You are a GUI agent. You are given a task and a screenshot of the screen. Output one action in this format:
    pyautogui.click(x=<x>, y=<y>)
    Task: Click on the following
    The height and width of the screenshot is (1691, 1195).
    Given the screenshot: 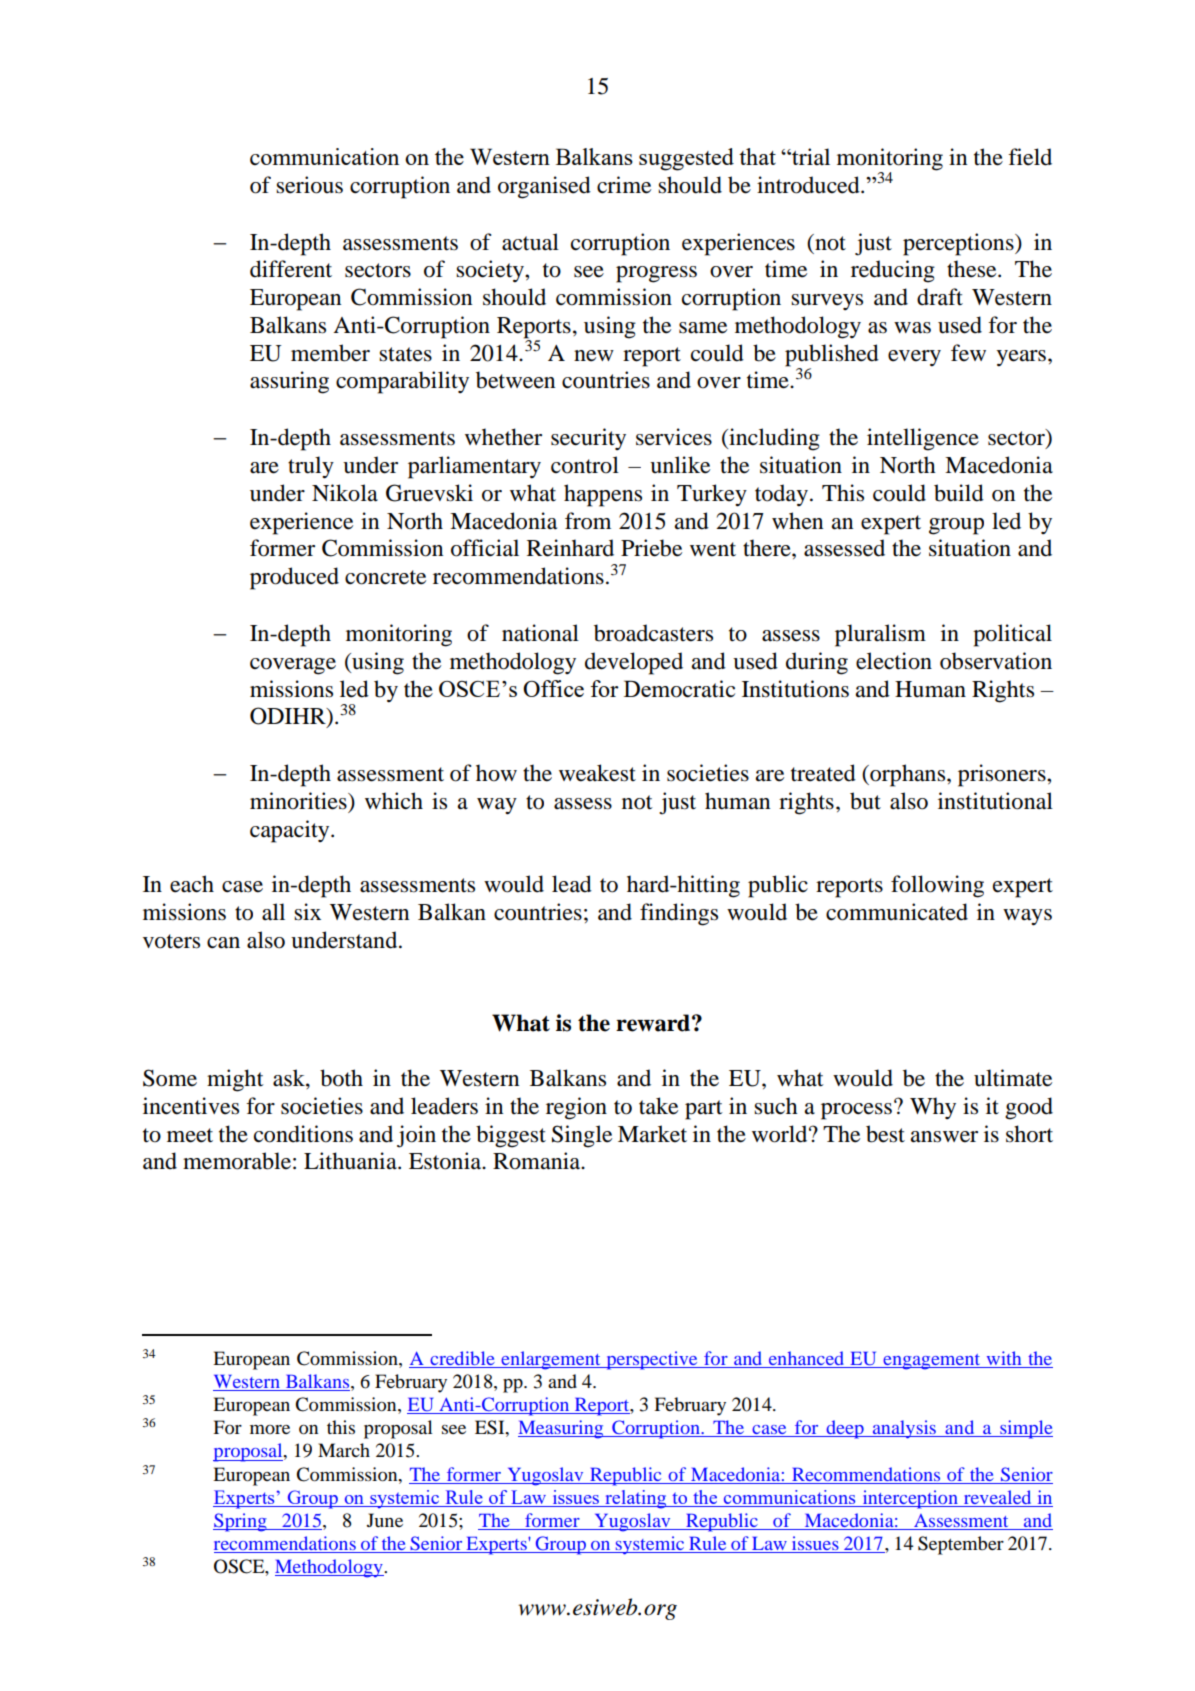 What is the action you would take?
    pyautogui.click(x=937, y=886)
